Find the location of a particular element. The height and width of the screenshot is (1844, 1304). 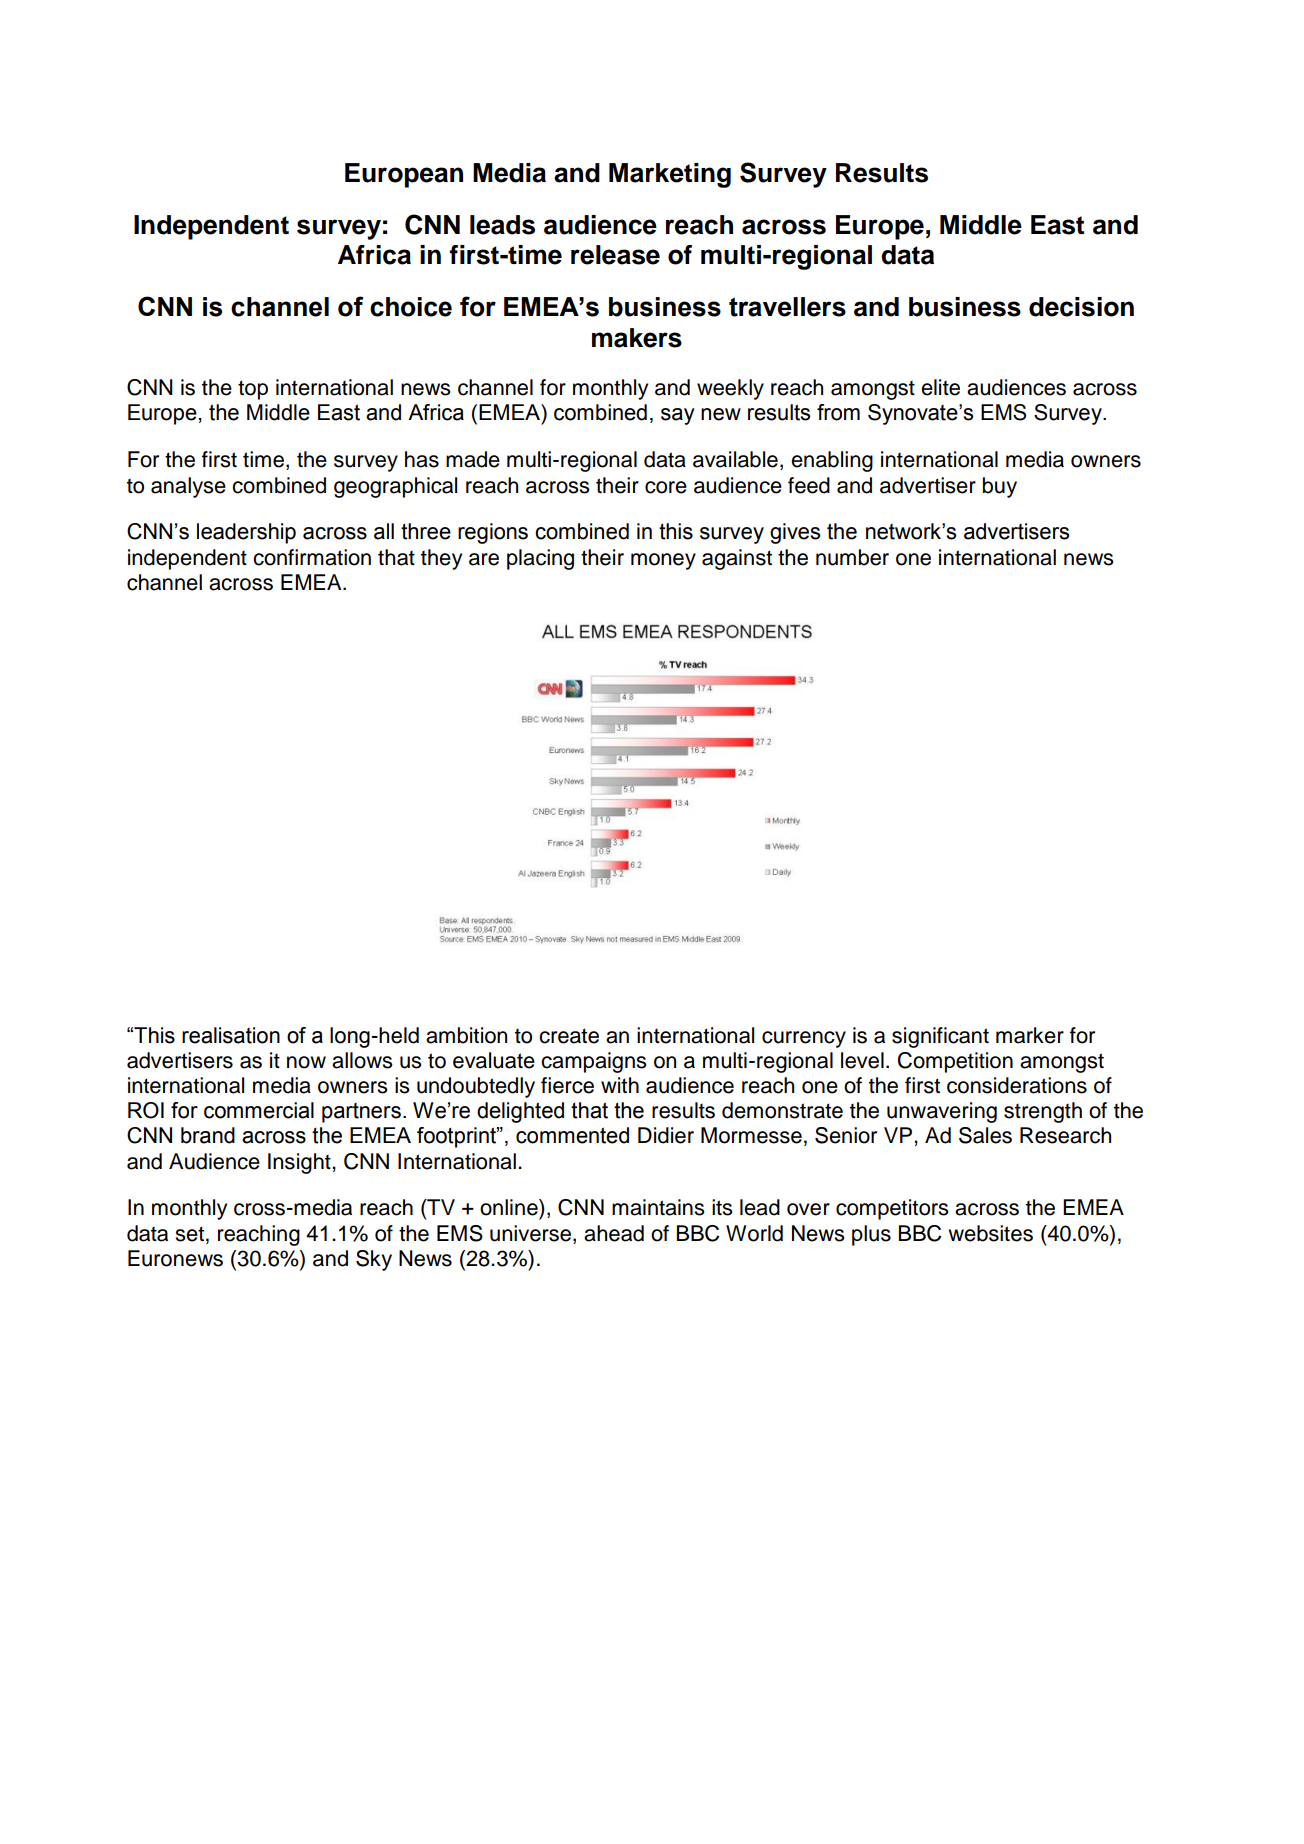

Marketing is located at coordinates (670, 175).
